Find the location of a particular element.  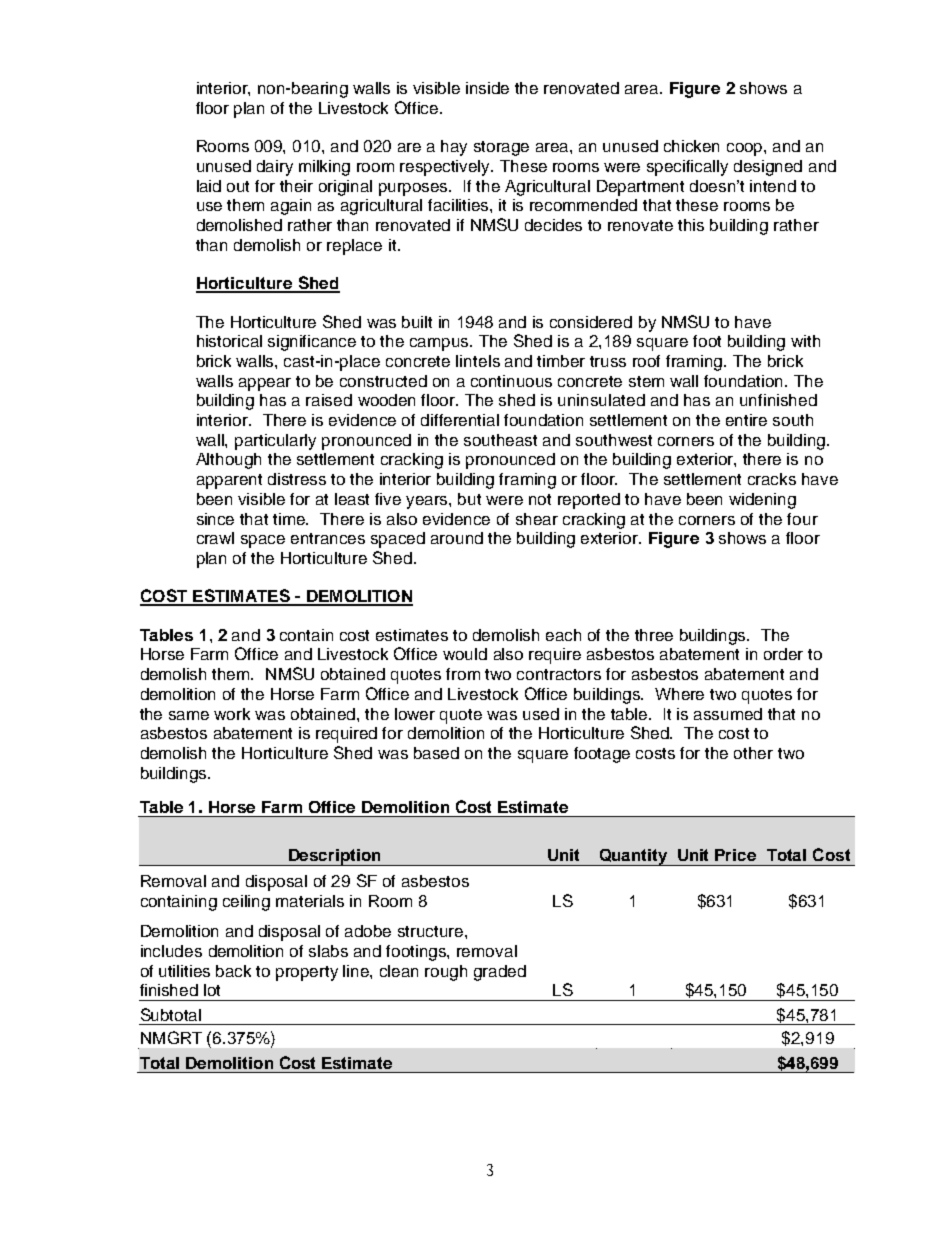

back is located at coordinates (233, 971).
